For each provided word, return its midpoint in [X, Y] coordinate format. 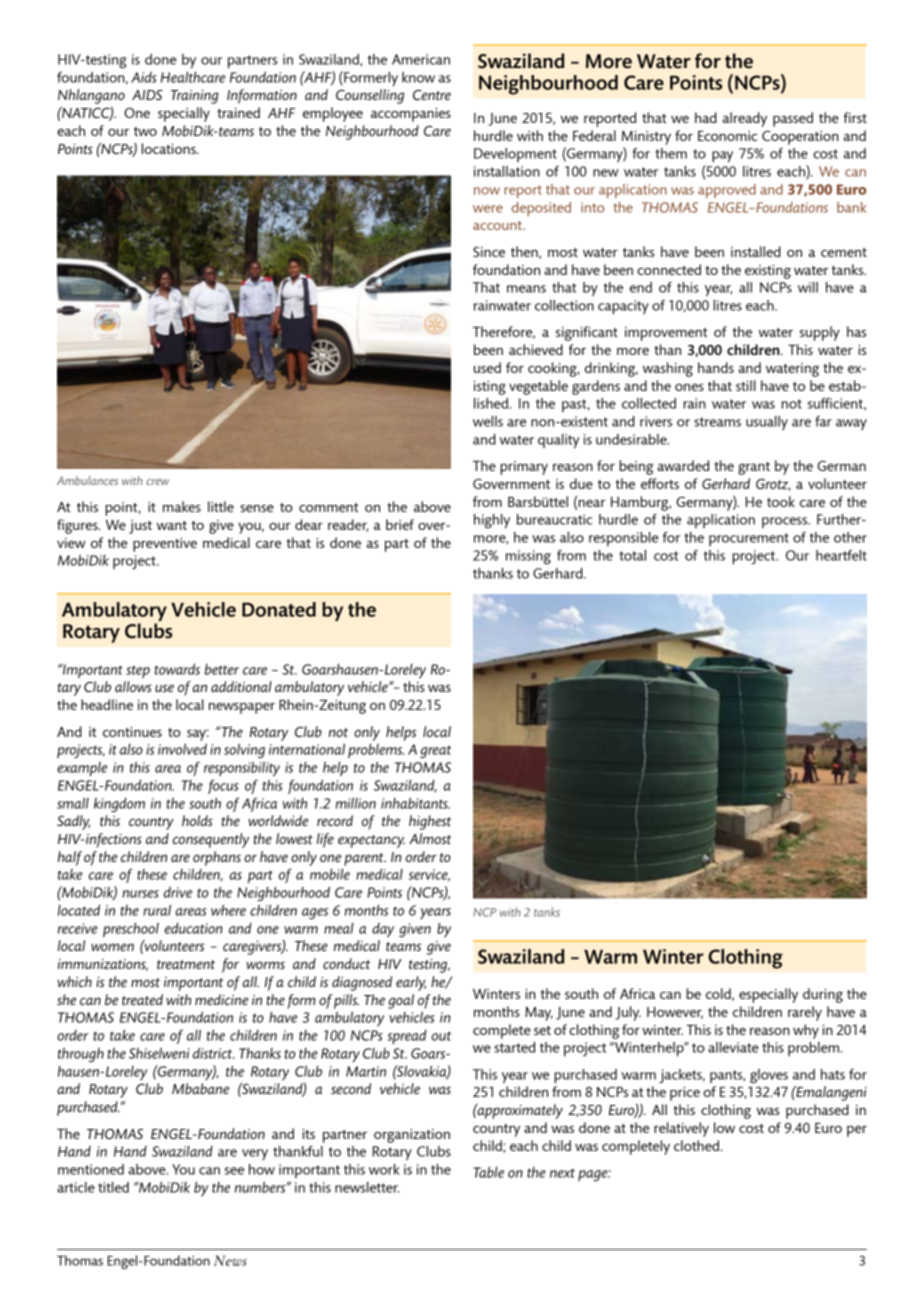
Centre [432, 95]
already [745, 119]
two [145, 131]
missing [528, 557]
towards [177, 669]
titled [113, 1187]
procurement [749, 539]
